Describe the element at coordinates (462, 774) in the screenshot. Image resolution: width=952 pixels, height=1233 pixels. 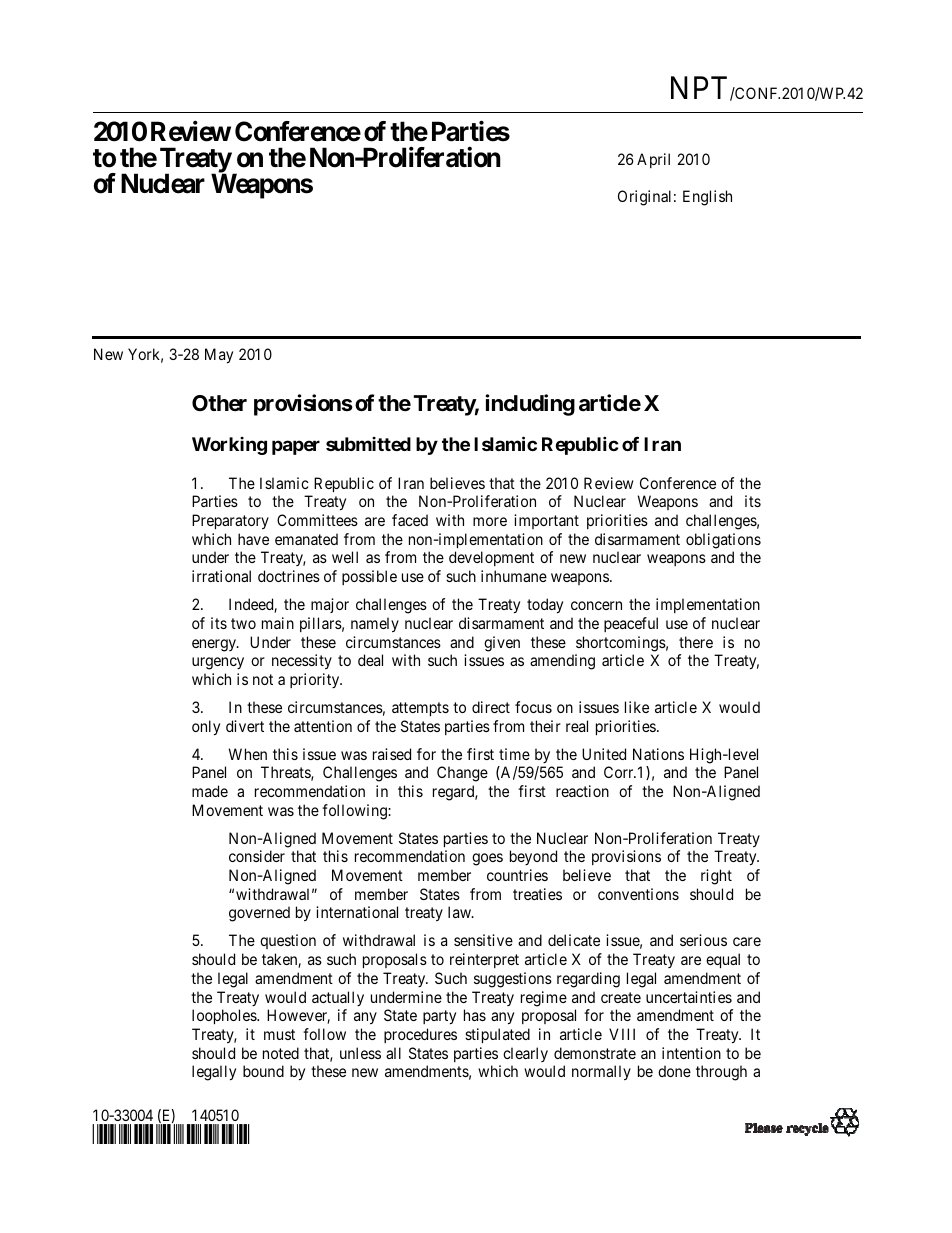
I see `Change` at that location.
